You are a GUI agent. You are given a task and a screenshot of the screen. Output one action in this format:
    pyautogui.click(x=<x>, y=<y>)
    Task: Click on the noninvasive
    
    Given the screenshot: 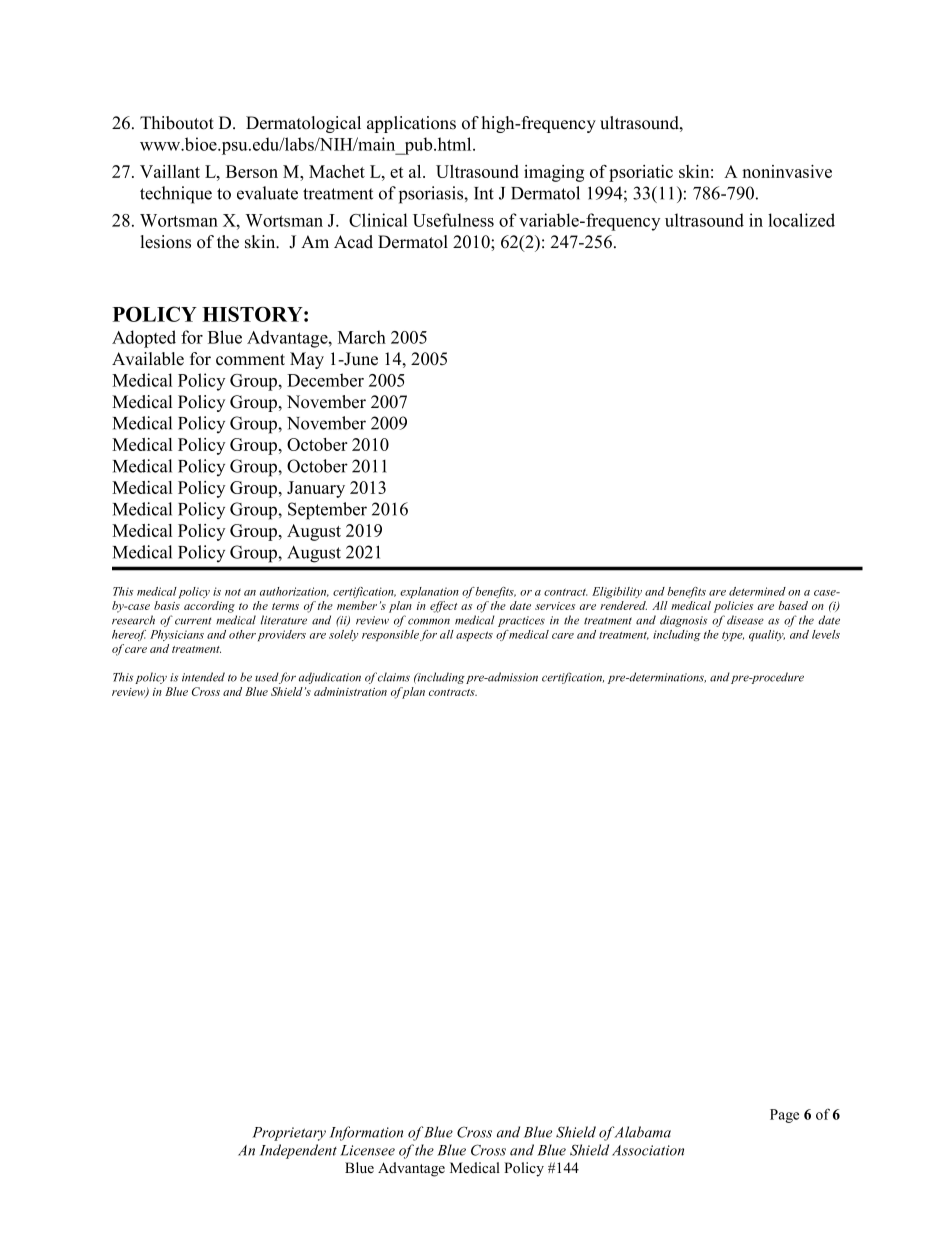 What is the action you would take?
    pyautogui.click(x=787, y=171)
